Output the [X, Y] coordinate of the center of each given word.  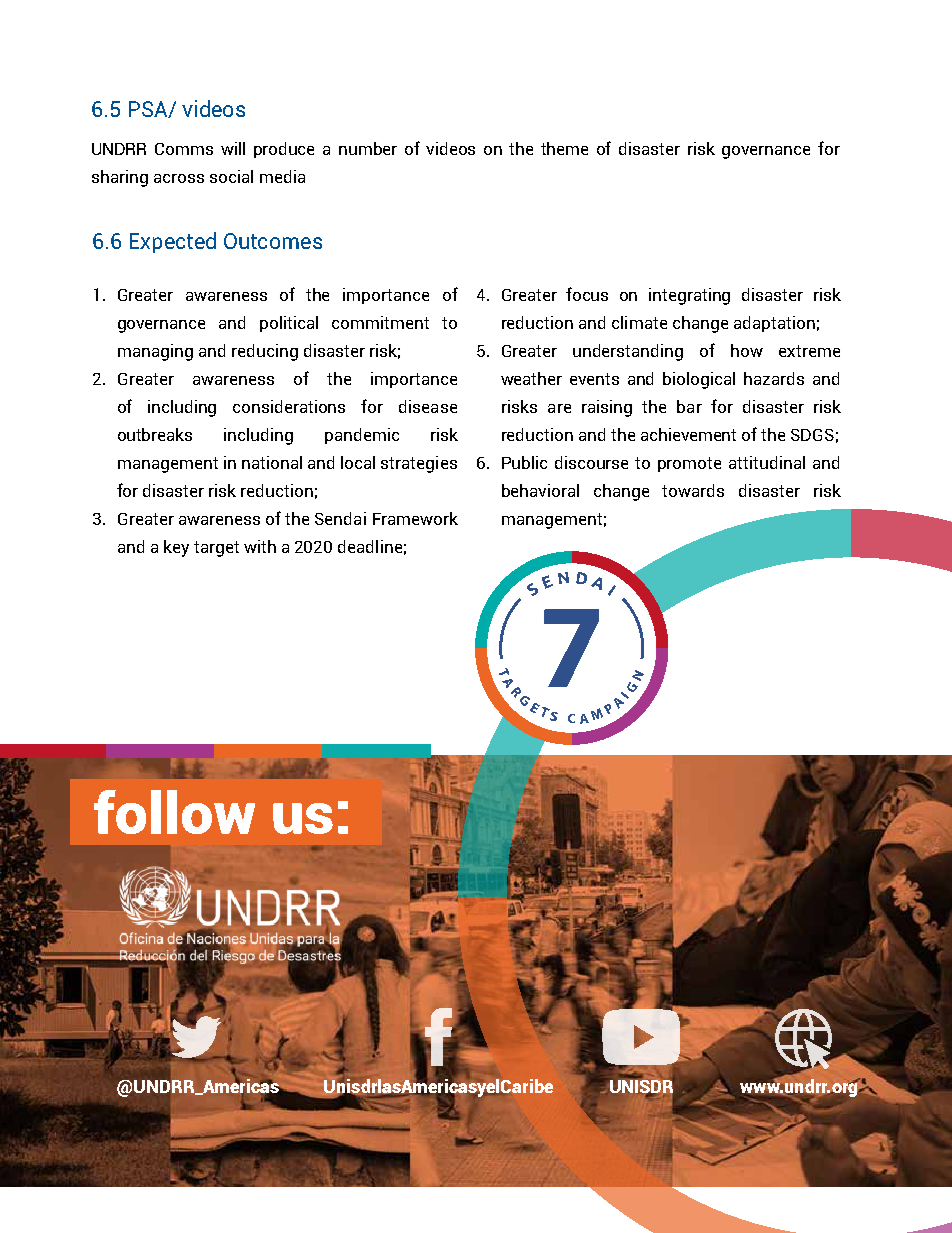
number [368, 148]
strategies [419, 464]
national [272, 462]
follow [174, 812]
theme [564, 148]
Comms [184, 149]
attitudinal [767, 462]
